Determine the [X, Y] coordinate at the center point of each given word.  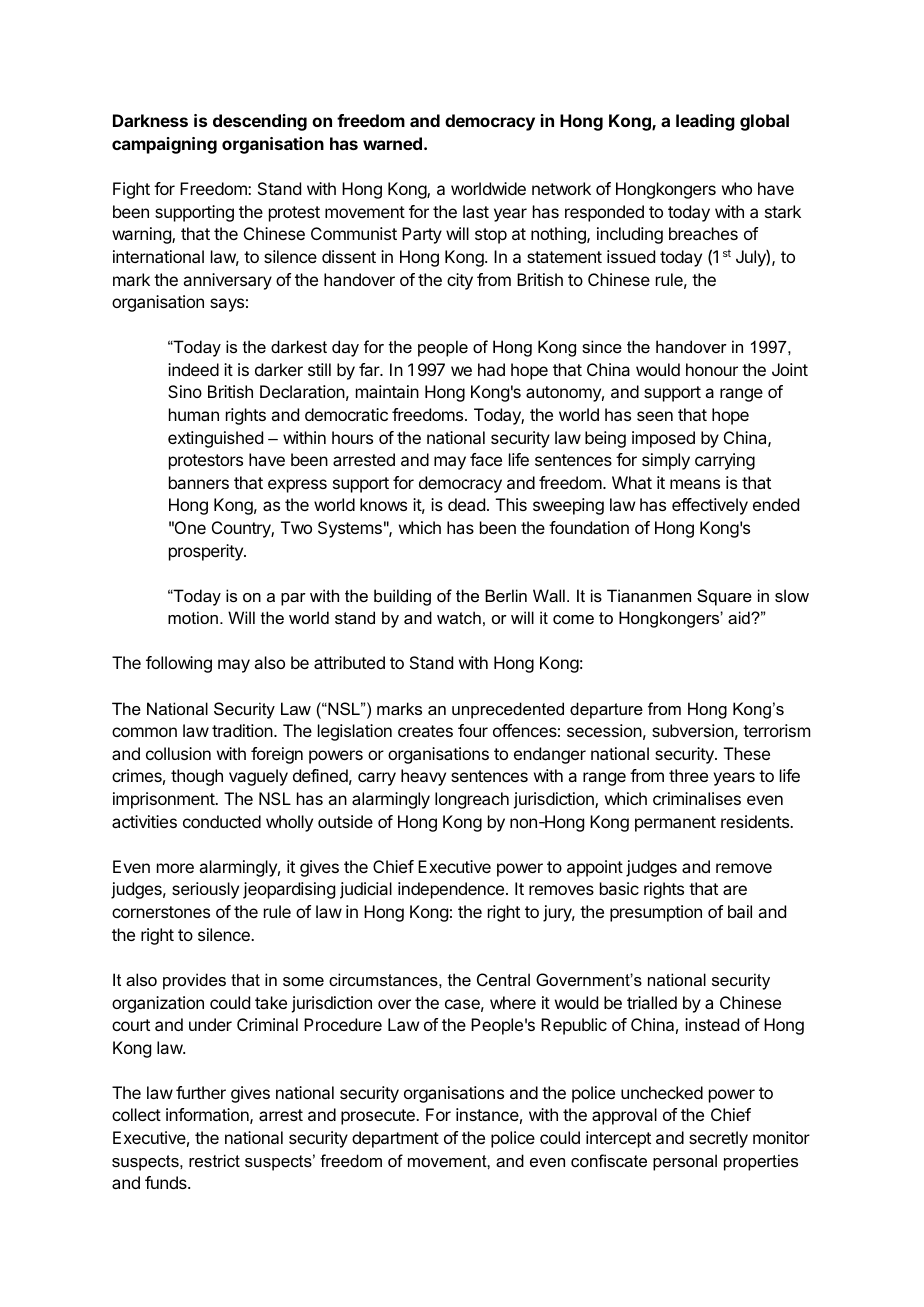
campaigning [164, 145]
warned [392, 143]
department [395, 1139]
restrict [214, 1160]
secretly [718, 1139]
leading [705, 122]
